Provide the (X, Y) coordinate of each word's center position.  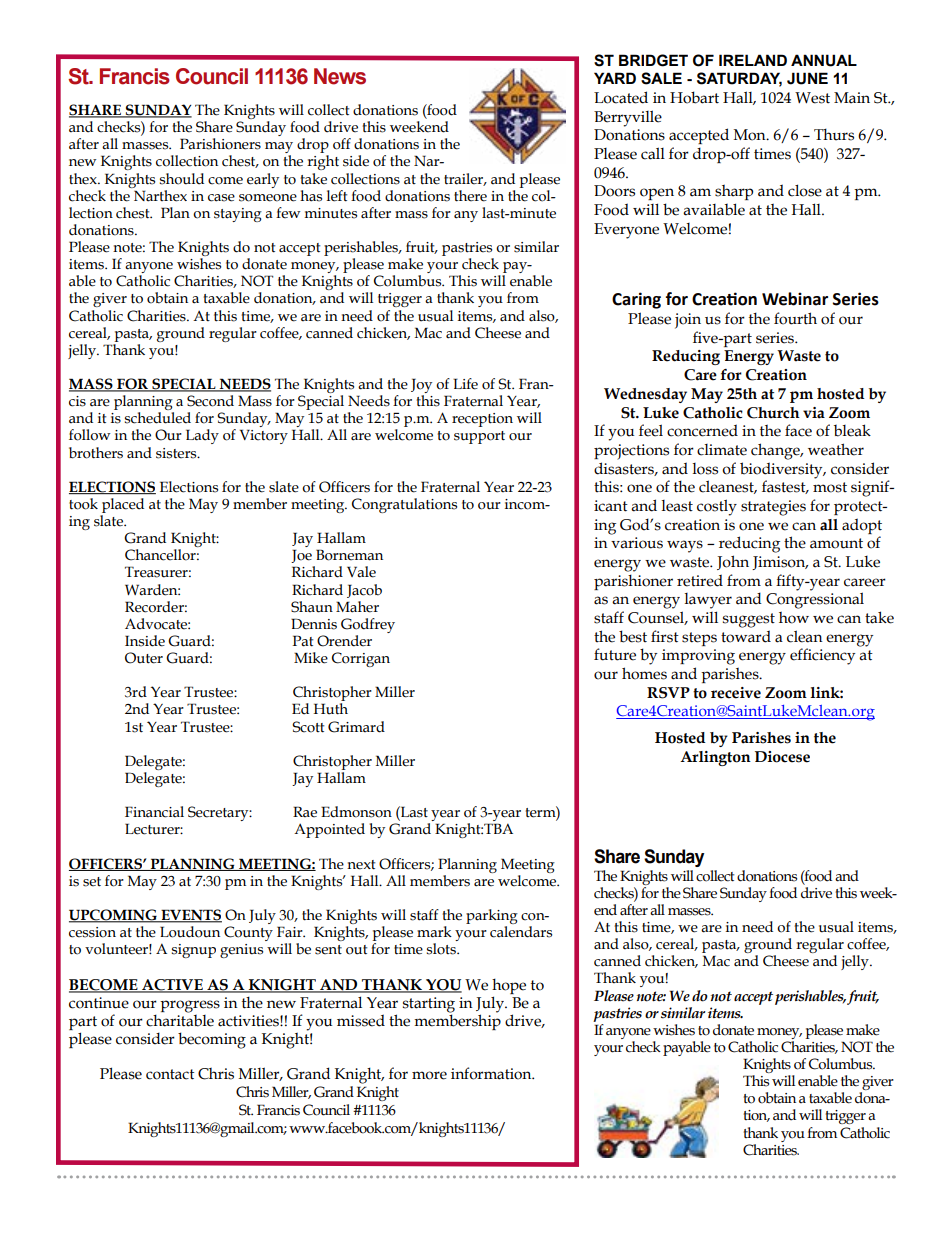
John (733, 562)
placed (123, 505)
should (181, 179)
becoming (212, 1040)
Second (210, 401)
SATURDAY (739, 79)
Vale (361, 572)
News (340, 76)
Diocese (782, 757)
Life (465, 384)
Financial (154, 812)
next (361, 865)
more (429, 1075)
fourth (795, 318)
